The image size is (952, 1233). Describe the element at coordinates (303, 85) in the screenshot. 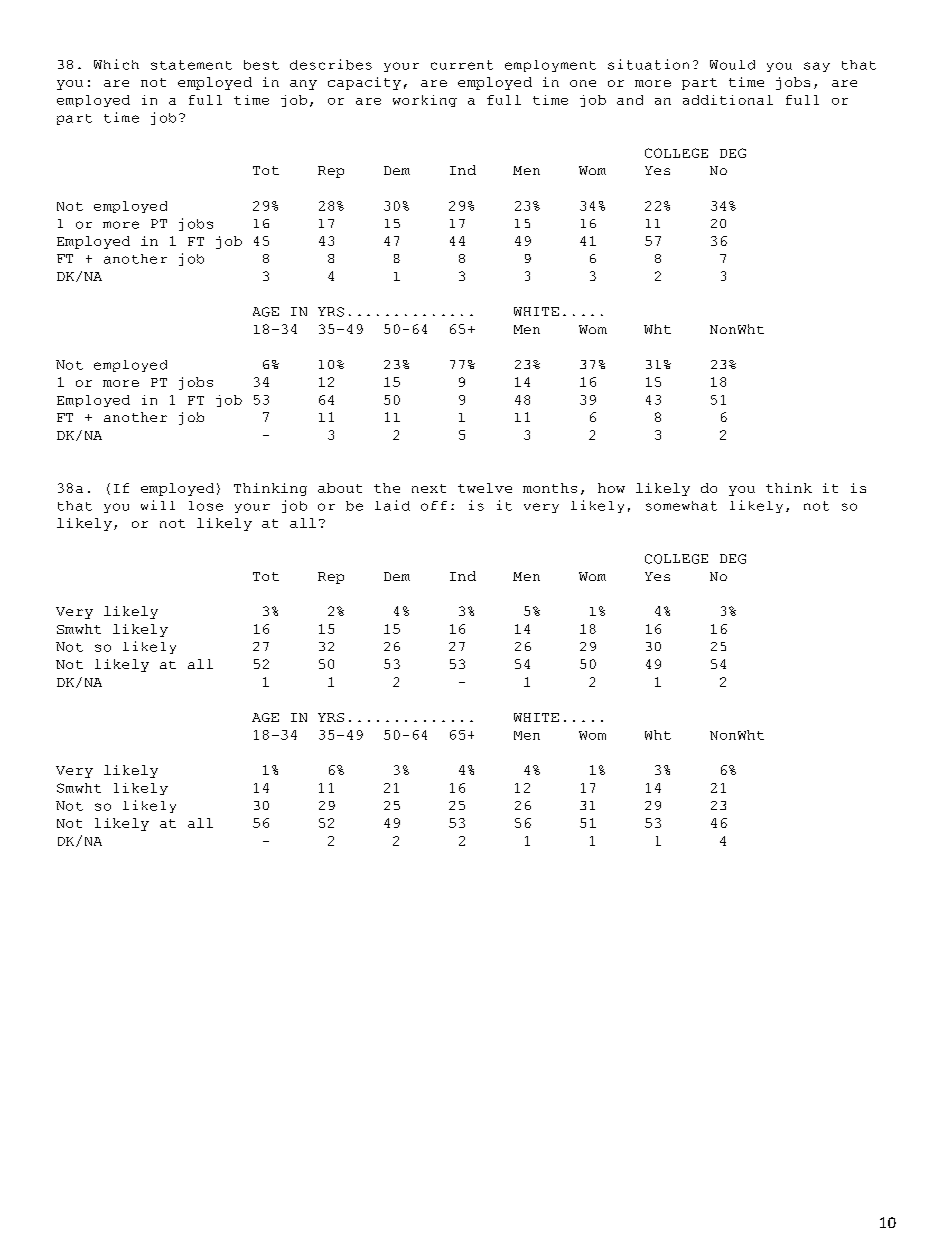

I see `any` at that location.
